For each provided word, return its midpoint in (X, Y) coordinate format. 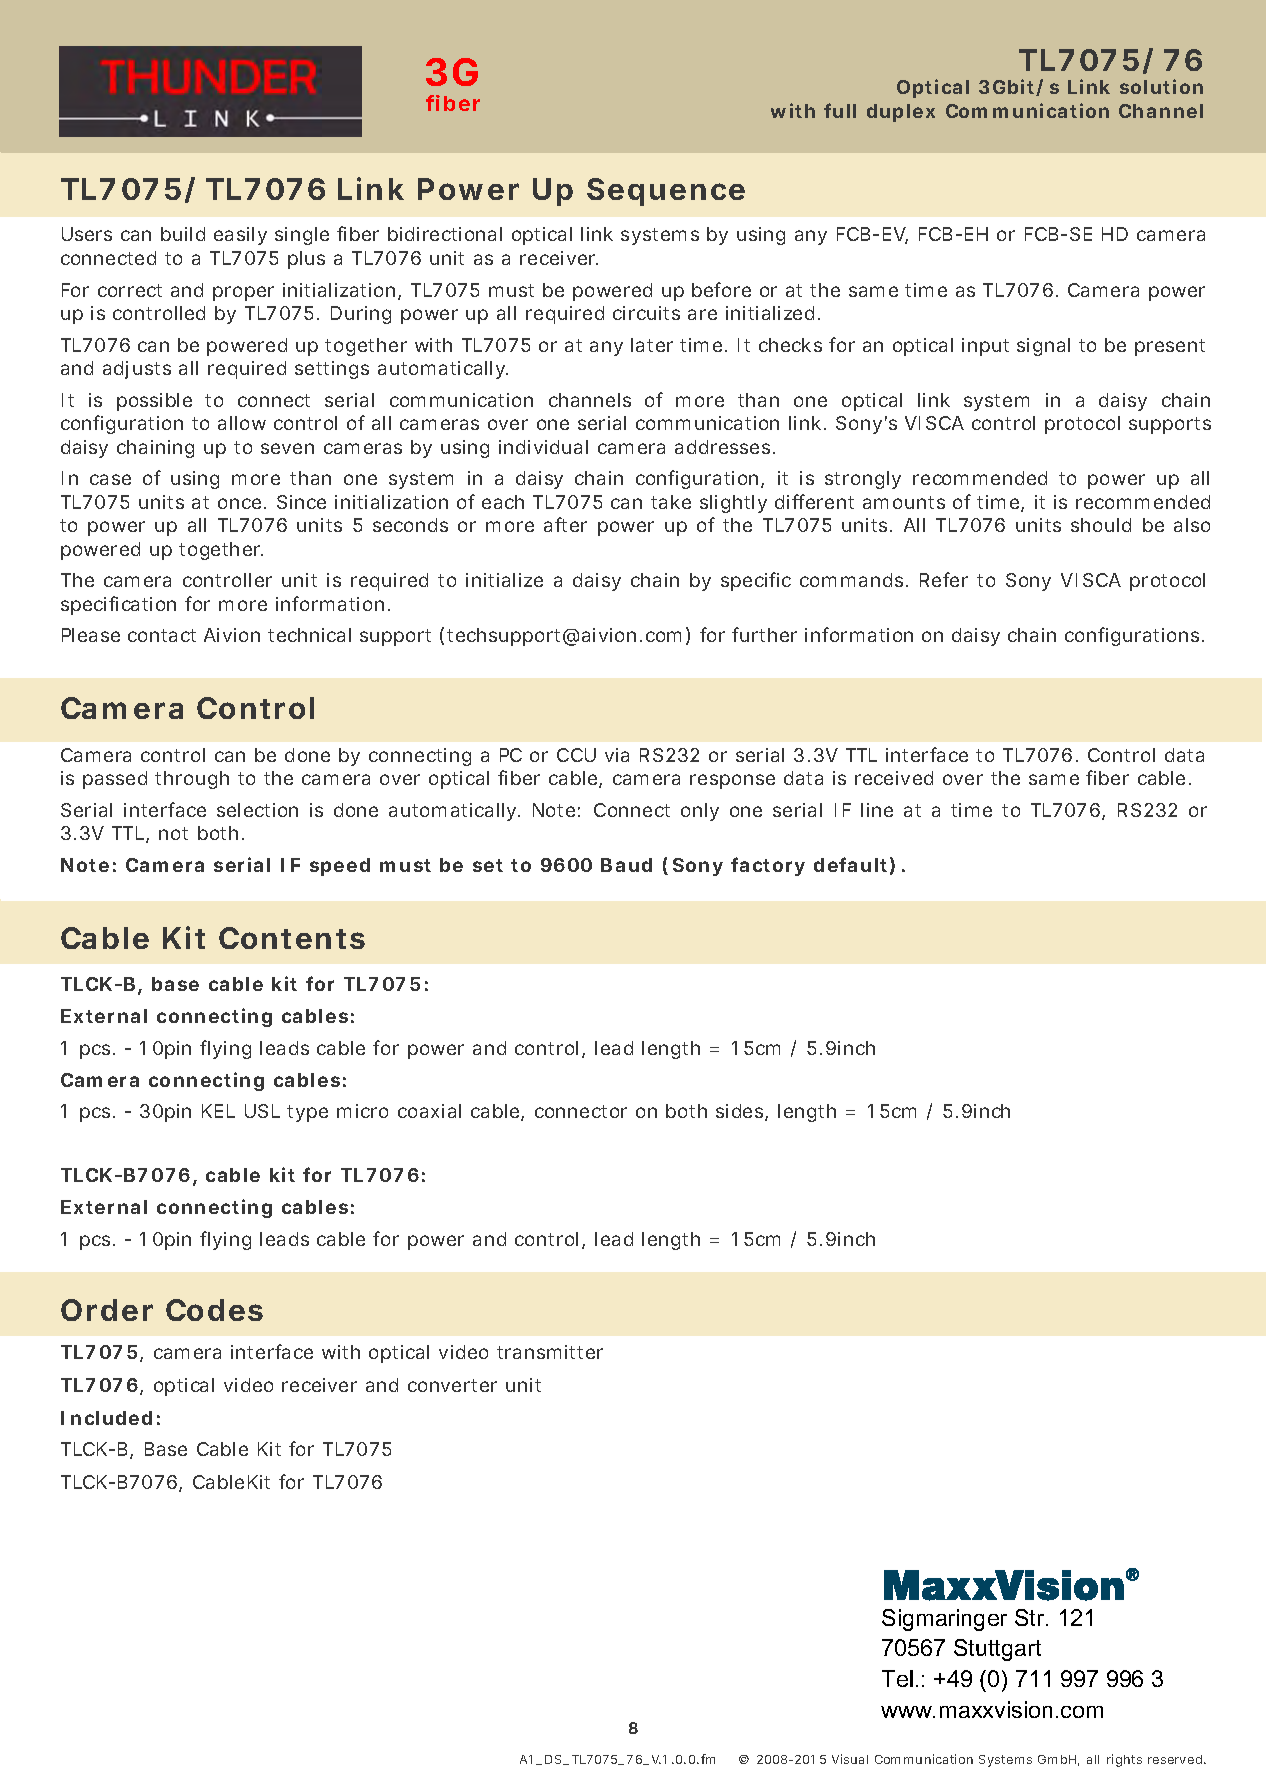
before (721, 289)
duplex (901, 113)
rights (1124, 1760)
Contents (292, 938)
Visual (850, 1759)
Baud (626, 865)
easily (240, 236)
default (850, 864)
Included (106, 1418)
